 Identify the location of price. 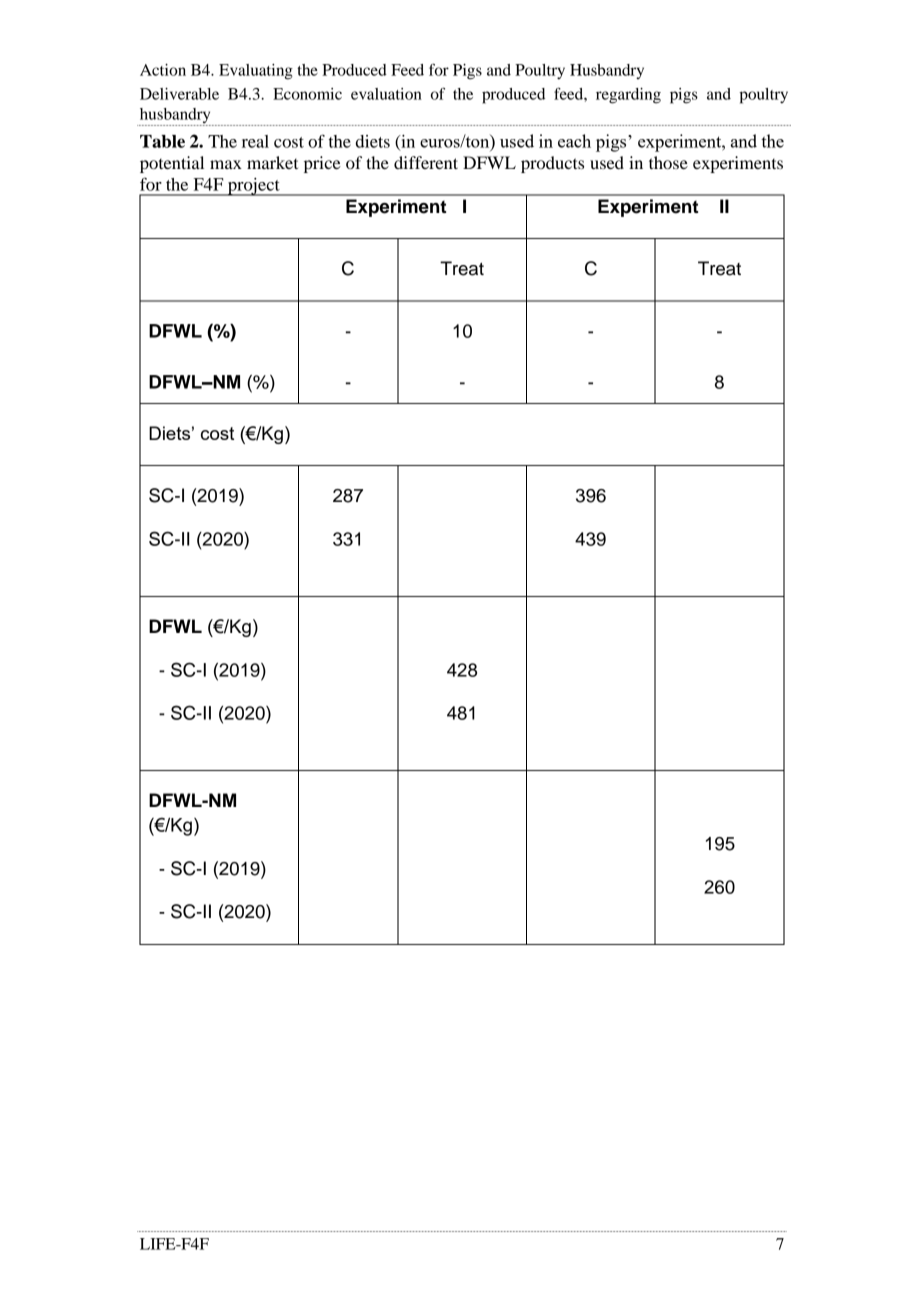
(322, 164).
